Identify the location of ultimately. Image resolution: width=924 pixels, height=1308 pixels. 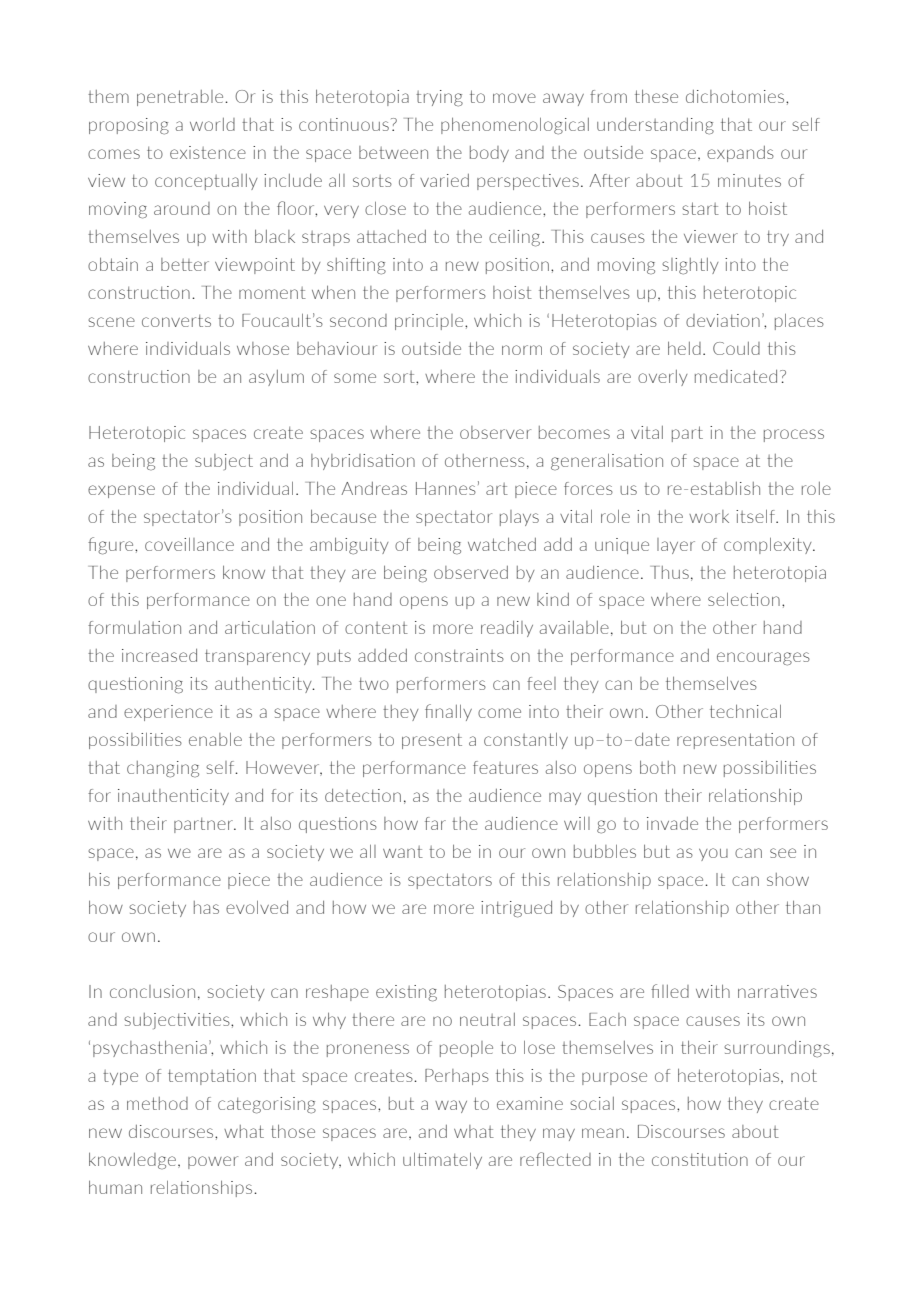
(442, 1161).
